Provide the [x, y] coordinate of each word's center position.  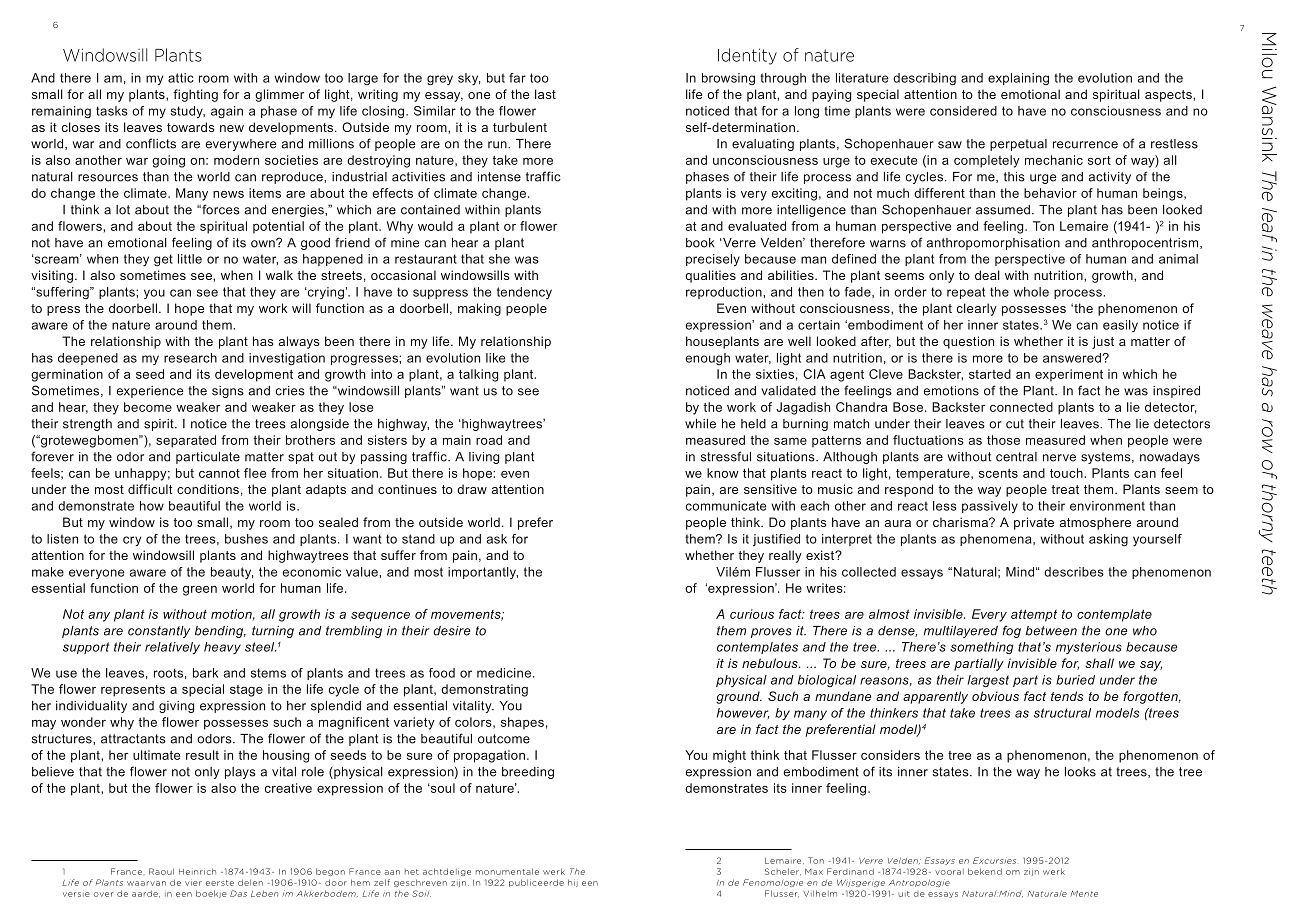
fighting [195, 95]
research [190, 358]
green [200, 591]
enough [708, 359]
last [545, 94]
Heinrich [197, 871]
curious [752, 614]
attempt [1034, 615]
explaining [1018, 79]
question [968, 342]
